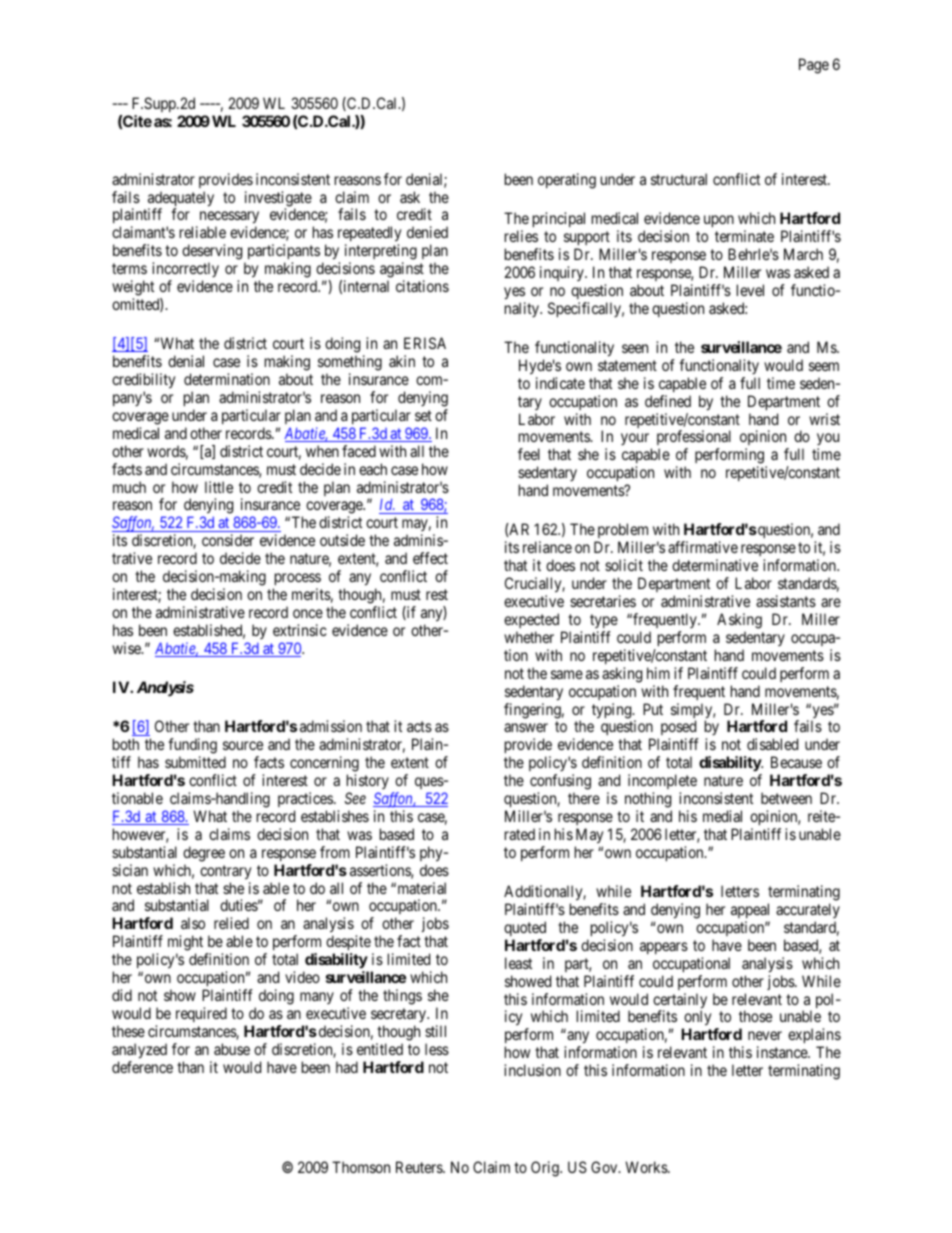 Image resolution: width=952 pixels, height=1233 pixels. I want to click on extrinsic, so click(300, 630).
